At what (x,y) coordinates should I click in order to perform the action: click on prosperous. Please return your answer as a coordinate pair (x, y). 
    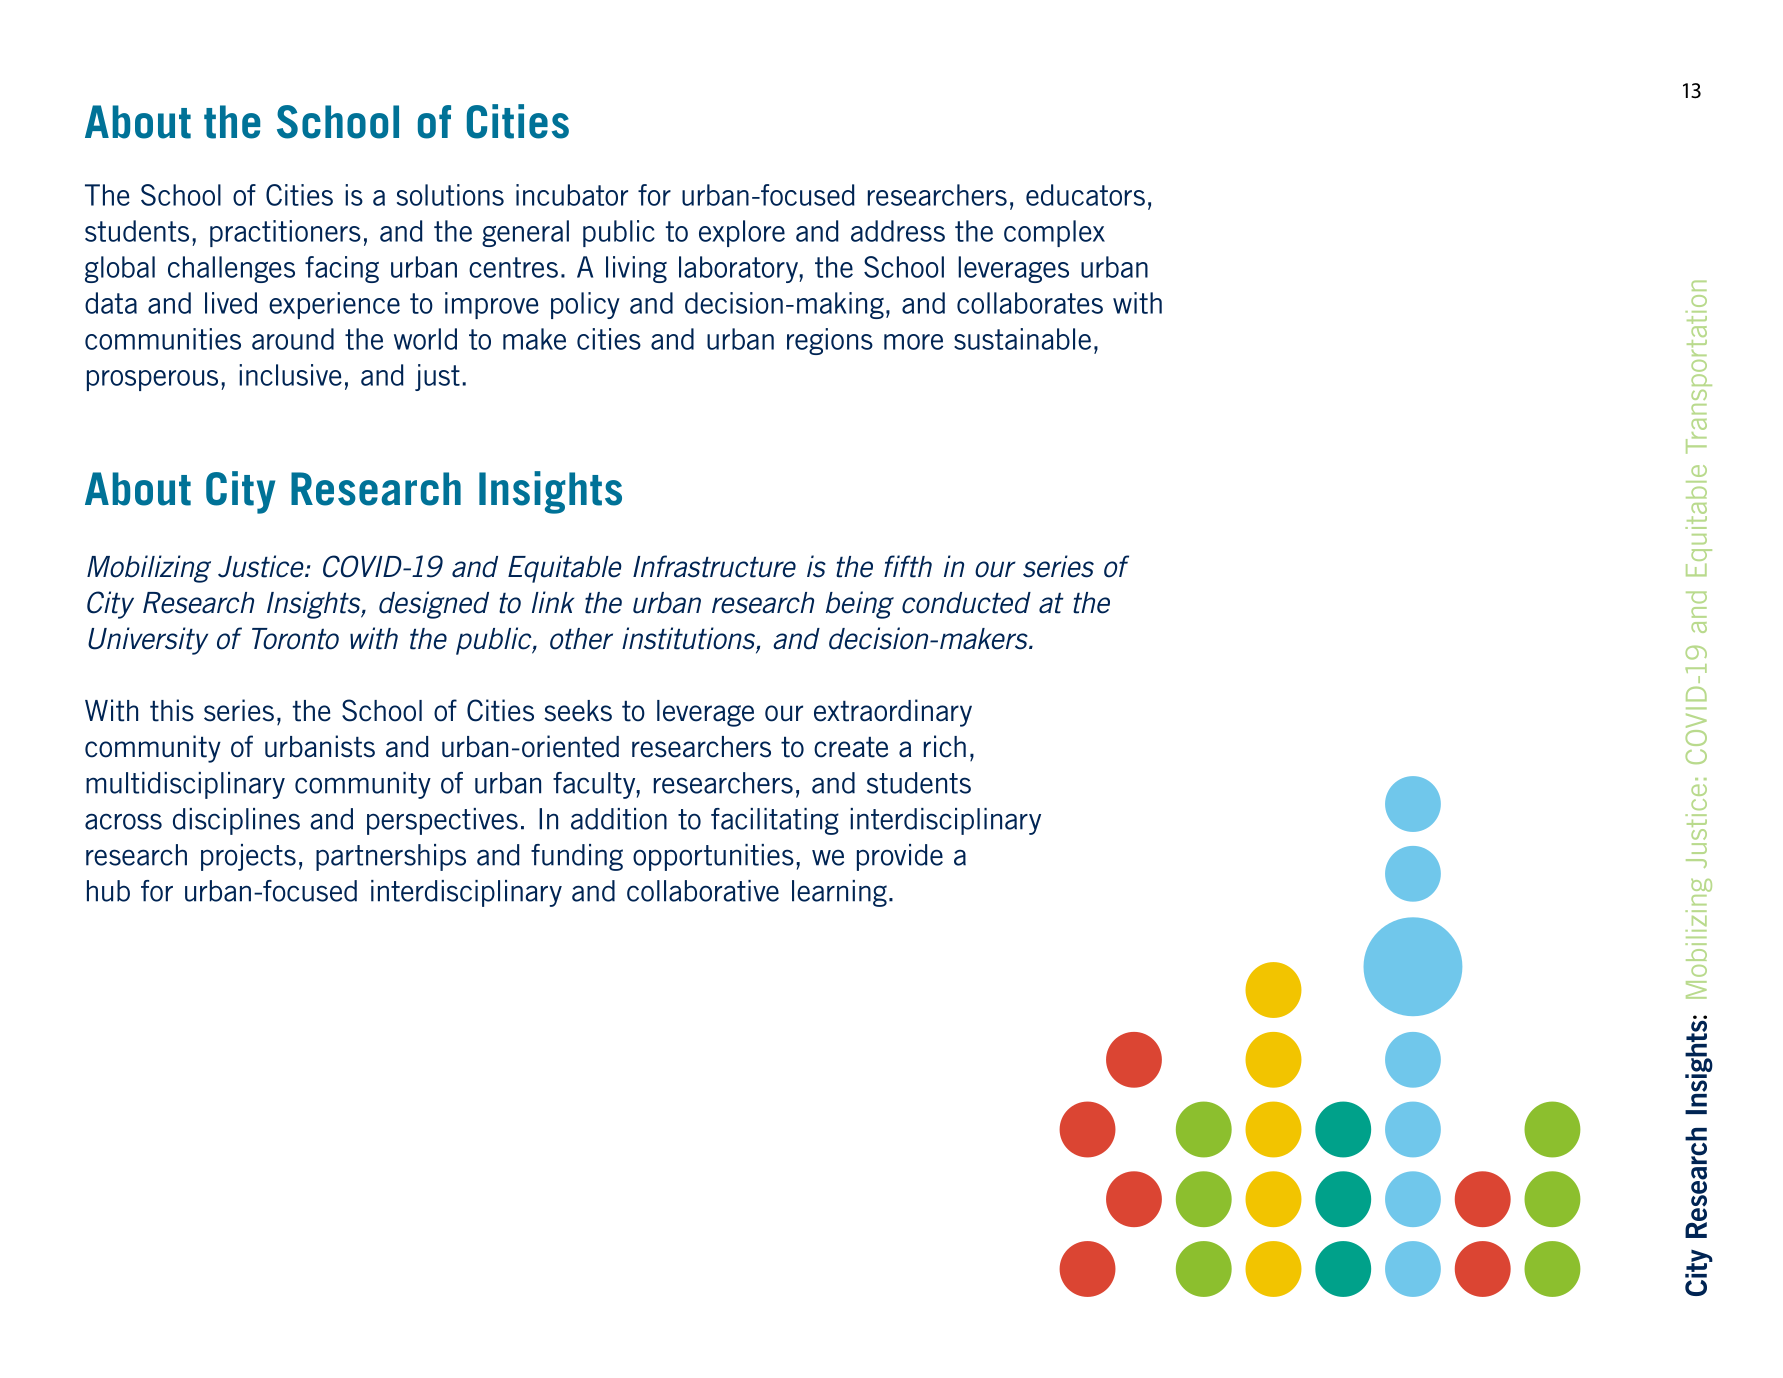
    Looking at the image, I should click on (152, 380).
